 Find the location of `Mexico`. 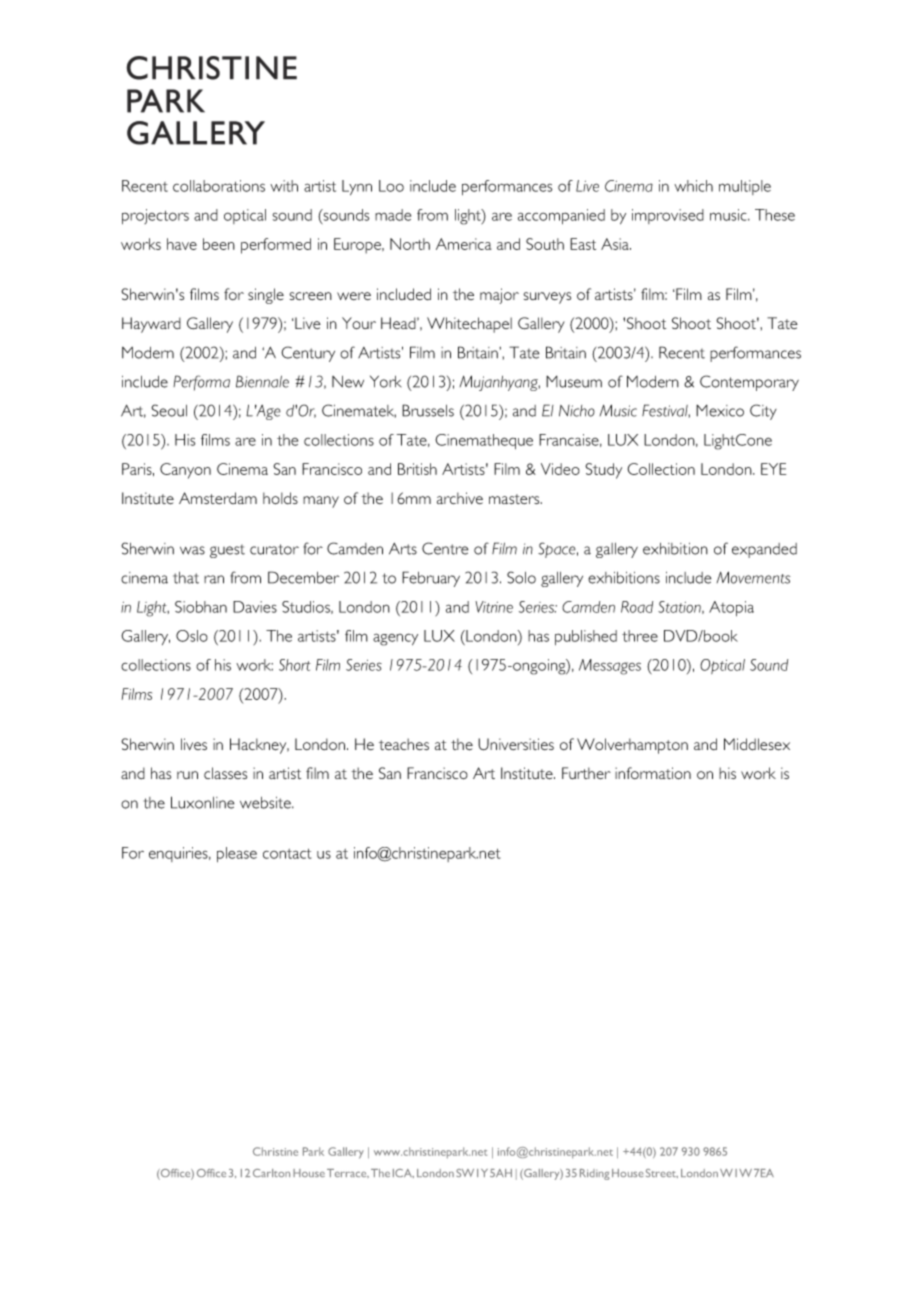

Mexico is located at coordinates (720, 411).
